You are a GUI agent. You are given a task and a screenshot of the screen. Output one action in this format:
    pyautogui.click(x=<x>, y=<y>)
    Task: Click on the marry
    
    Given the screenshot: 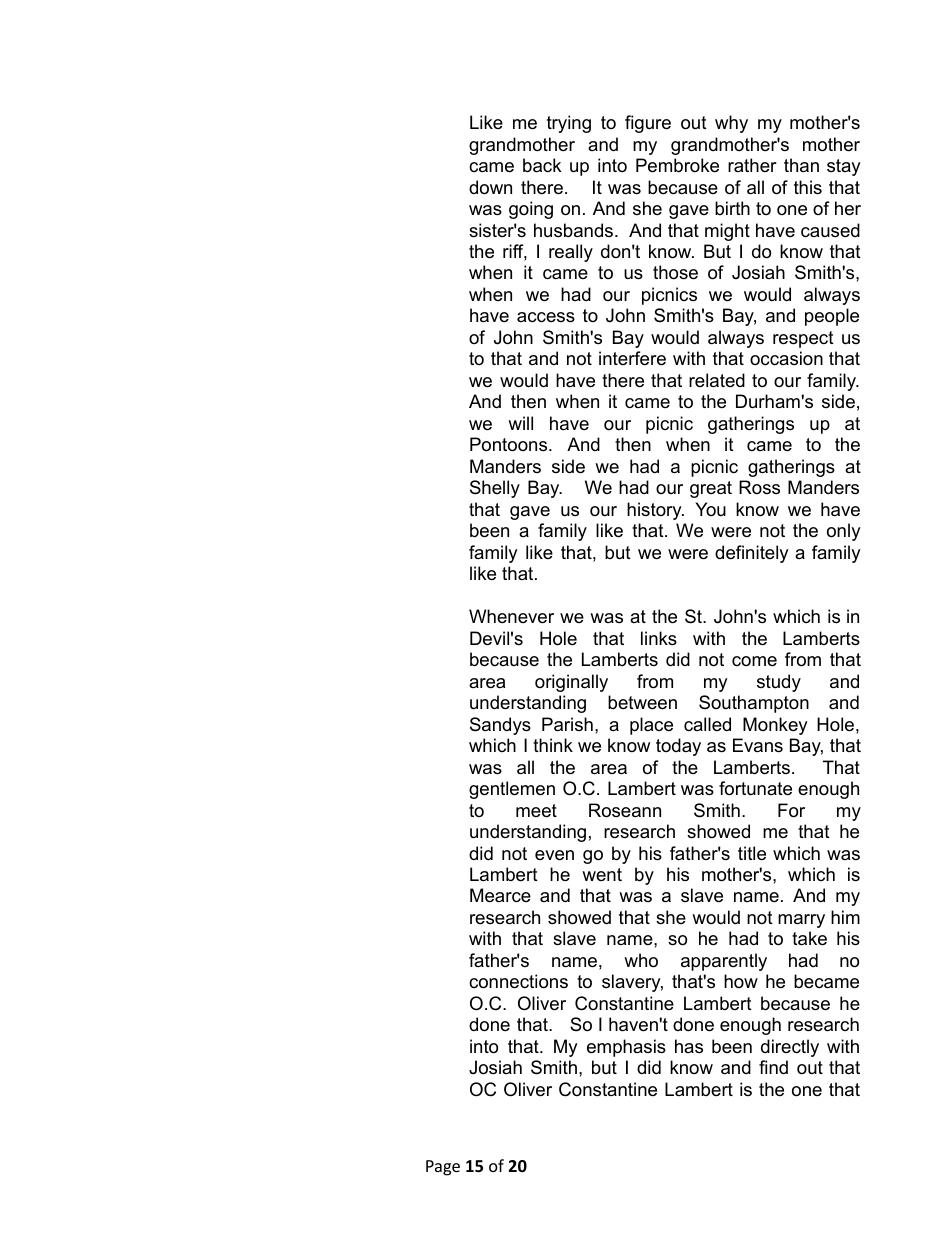 What is the action you would take?
    pyautogui.click(x=801, y=921)
